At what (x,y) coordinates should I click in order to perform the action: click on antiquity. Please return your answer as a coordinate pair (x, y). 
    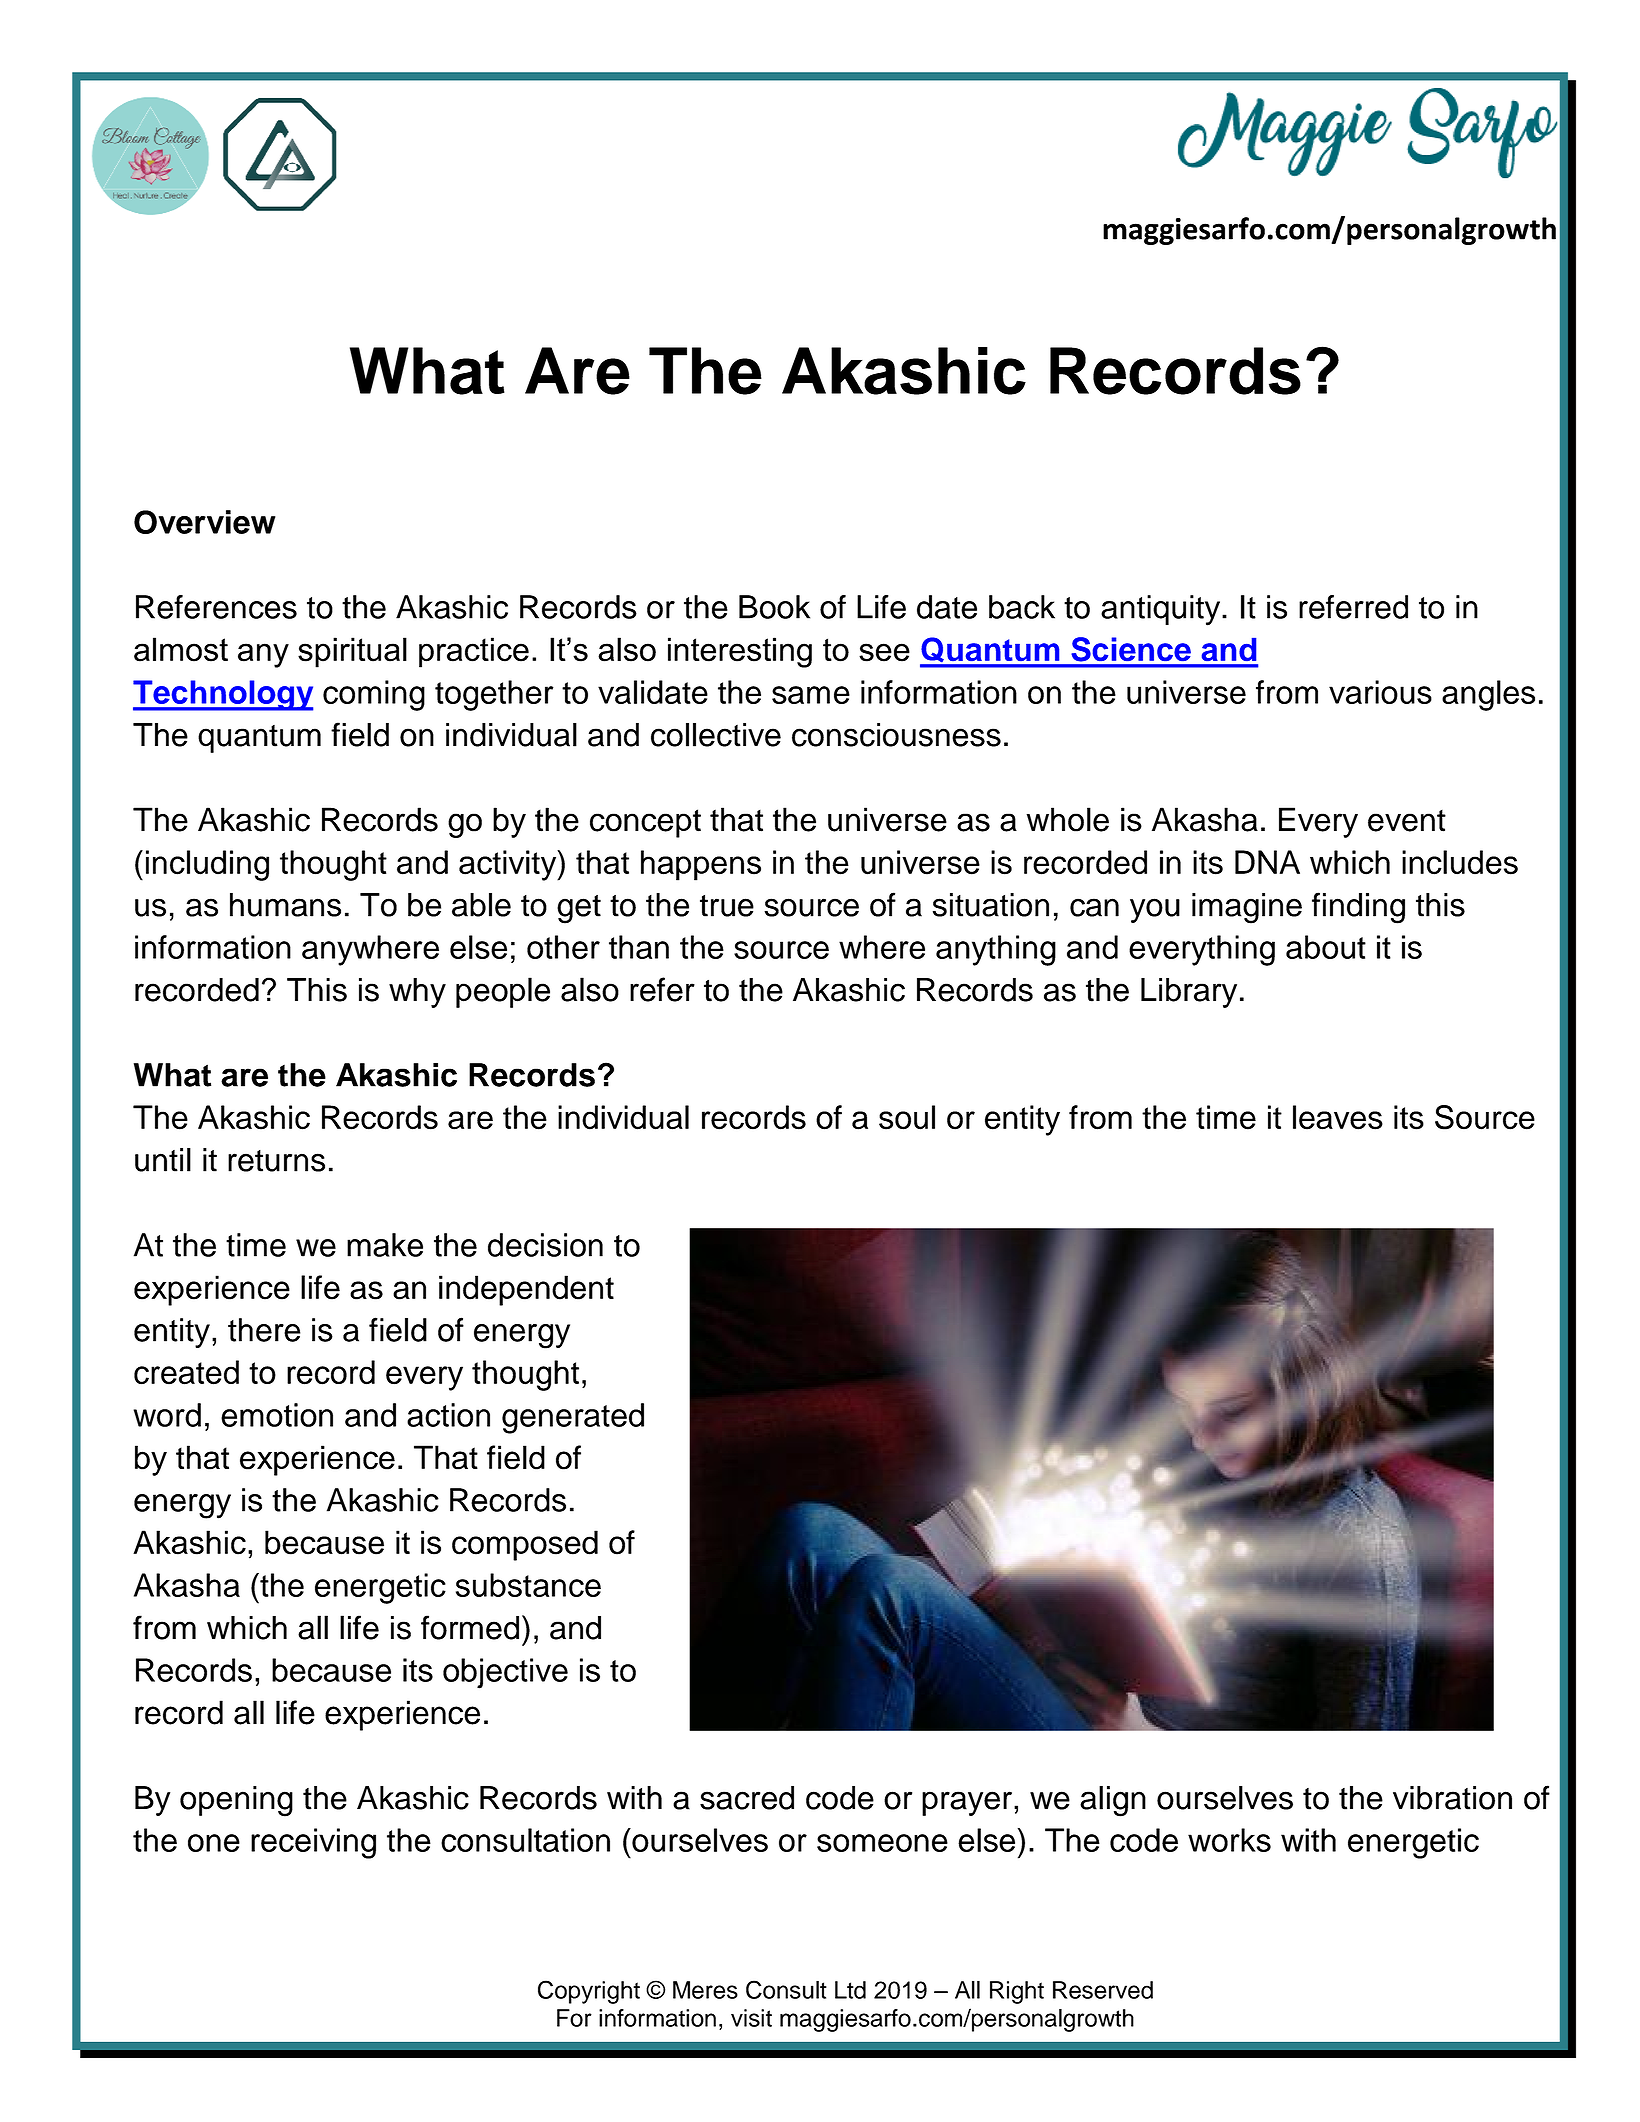
    Looking at the image, I should click on (1162, 610).
